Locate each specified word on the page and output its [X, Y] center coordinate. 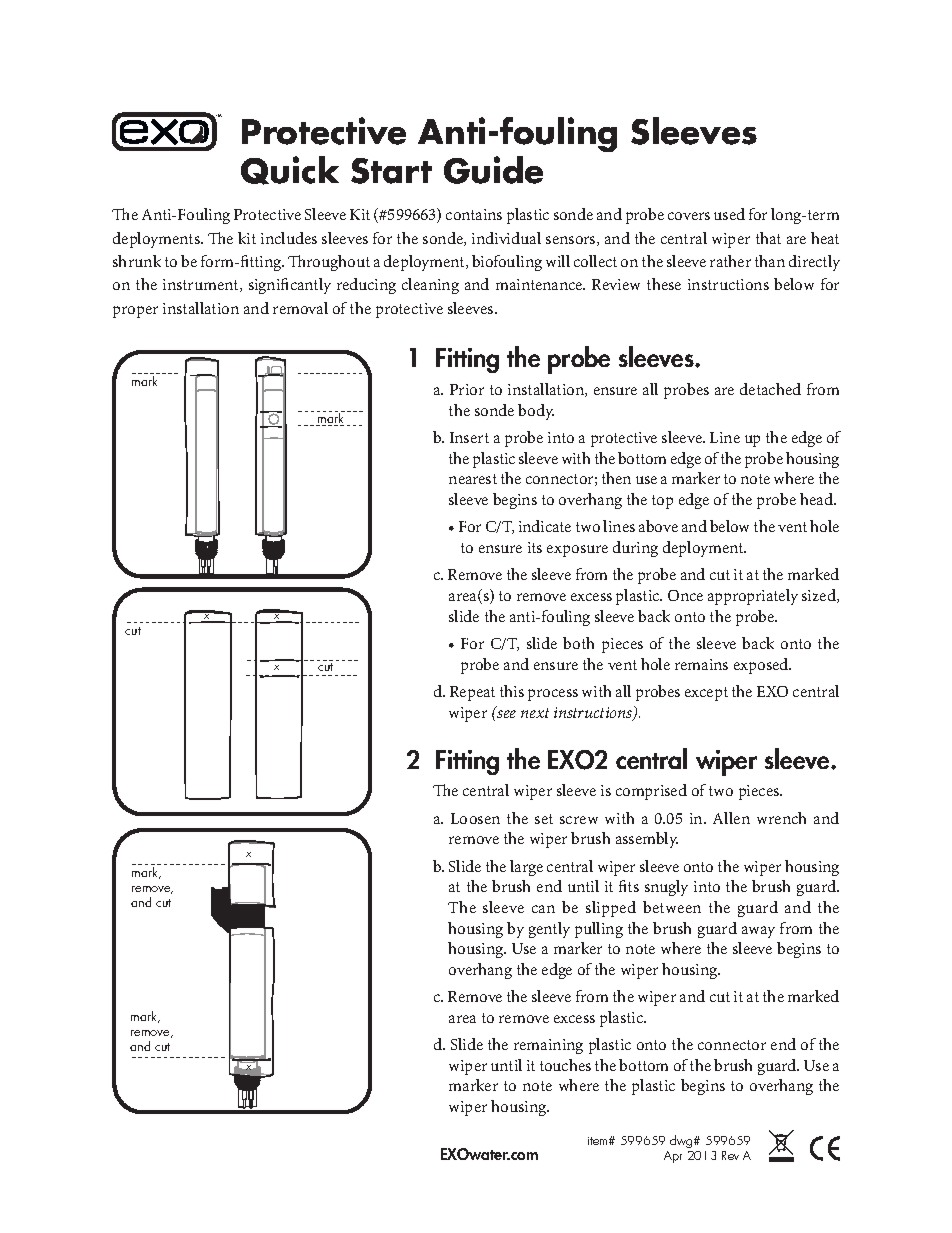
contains [474, 214]
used [729, 214]
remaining [548, 1046]
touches [565, 1065]
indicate [545, 526]
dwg [682, 1141]
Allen [731, 818]
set [544, 819]
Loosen [475, 818]
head [818, 499]
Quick [290, 170]
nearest [473, 479]
